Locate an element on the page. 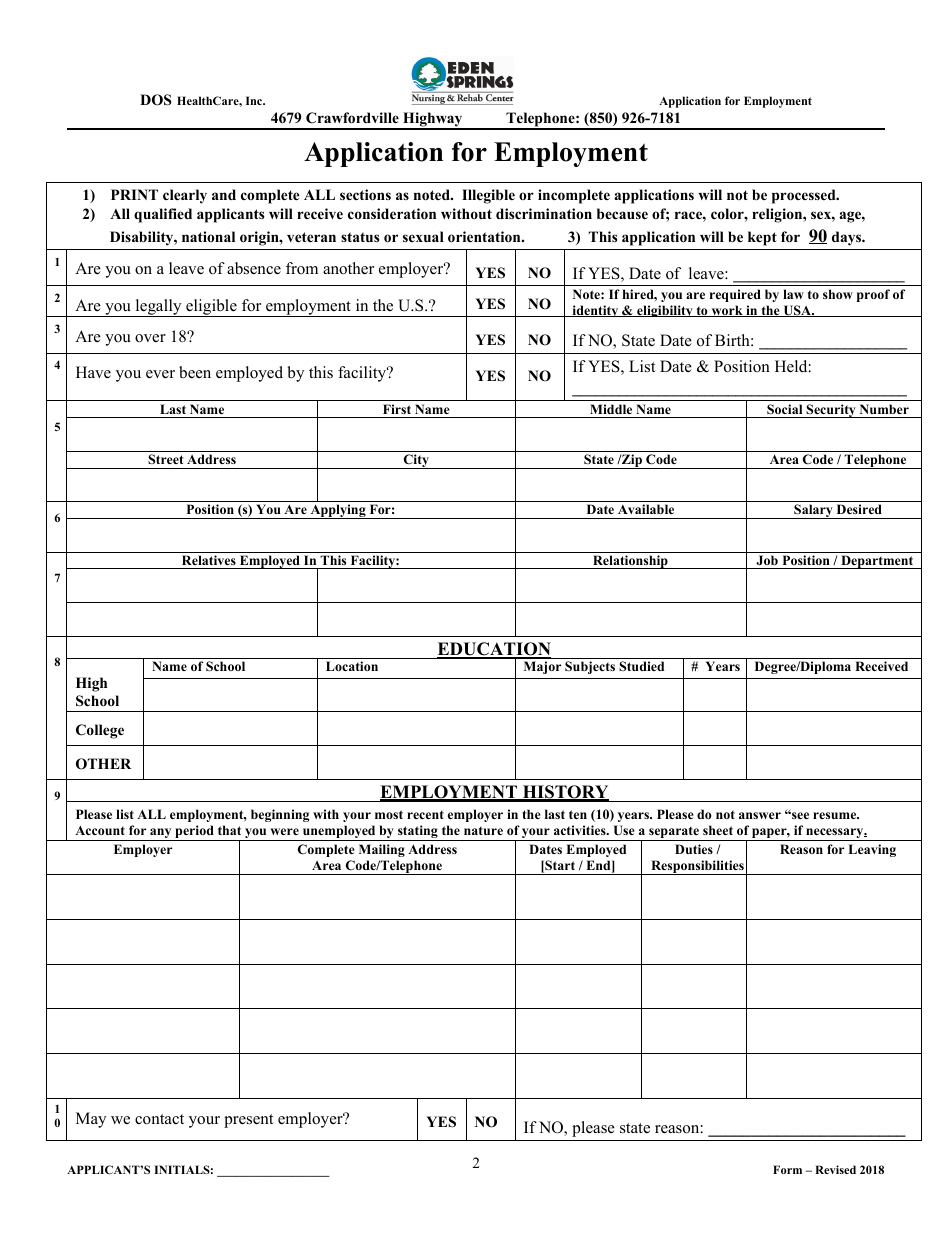 The width and height of the page is (952, 1233). Illegible is located at coordinates (488, 196).
